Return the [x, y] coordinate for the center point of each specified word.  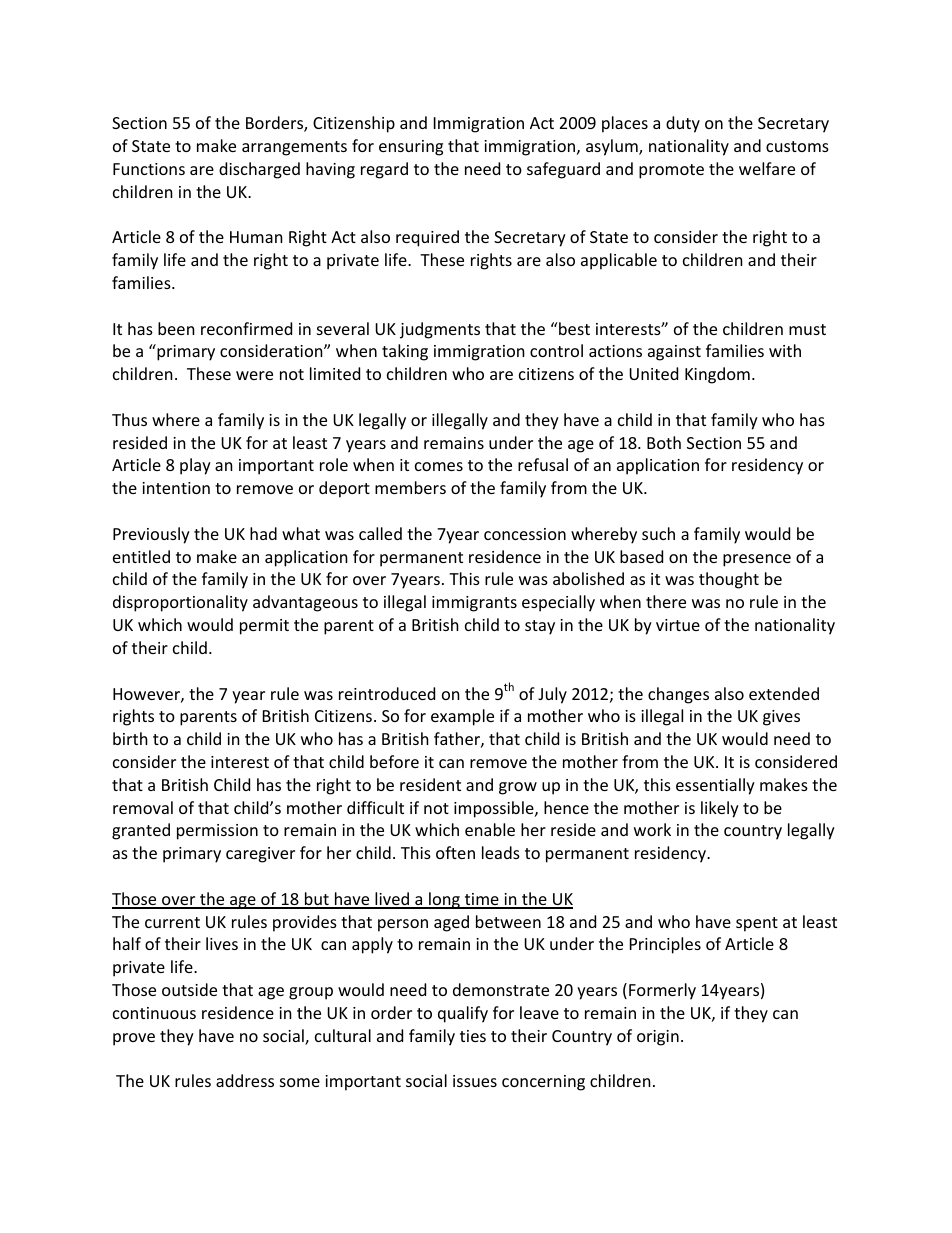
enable [490, 829]
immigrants [474, 604]
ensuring [411, 148]
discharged [259, 170]
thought [729, 580]
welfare [767, 168]
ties [473, 1036]
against [674, 353]
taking [405, 352]
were [254, 375]
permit [264, 627]
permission [217, 832]
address [245, 1080]
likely [720, 809]
